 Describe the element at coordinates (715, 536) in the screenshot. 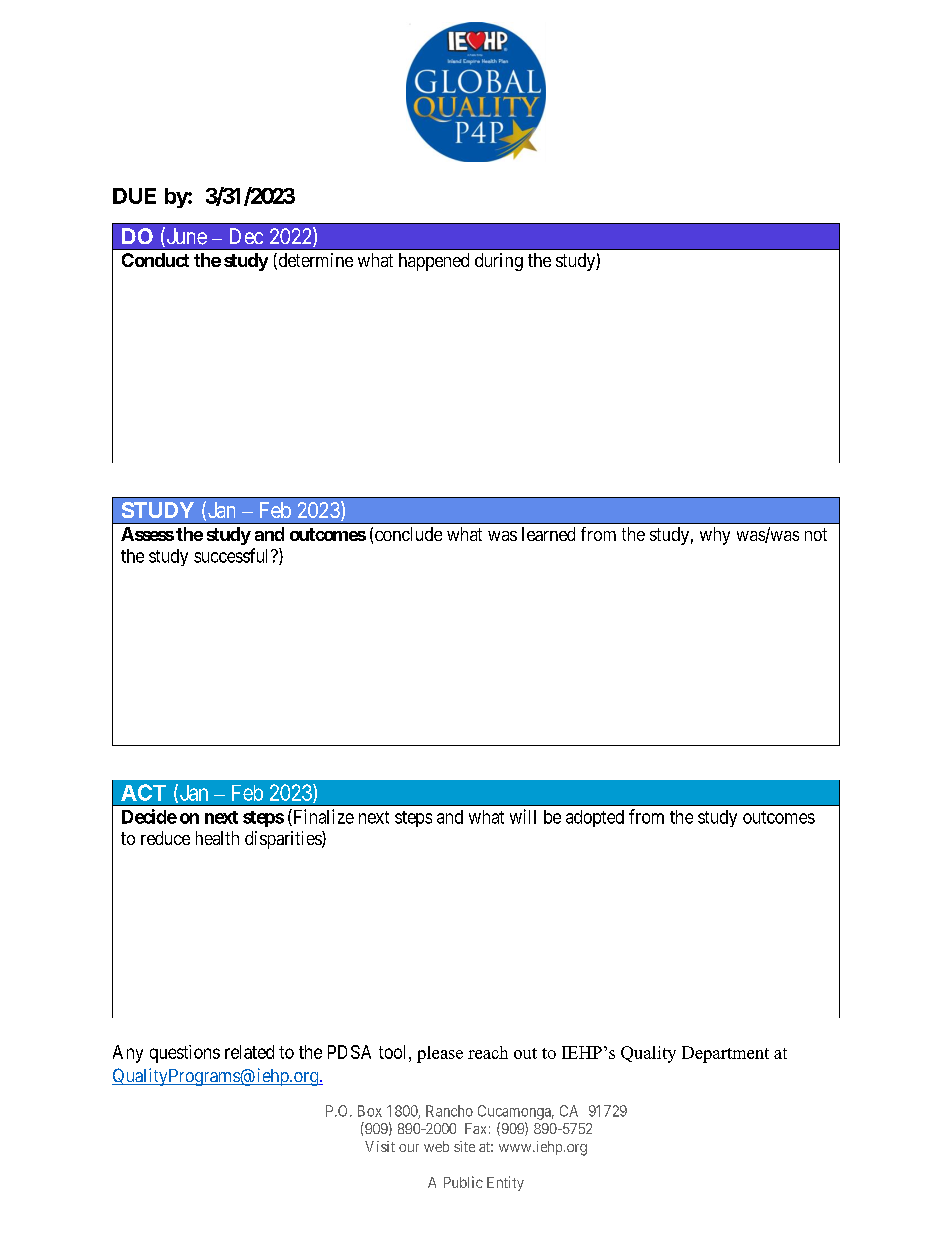

I see `why` at that location.
